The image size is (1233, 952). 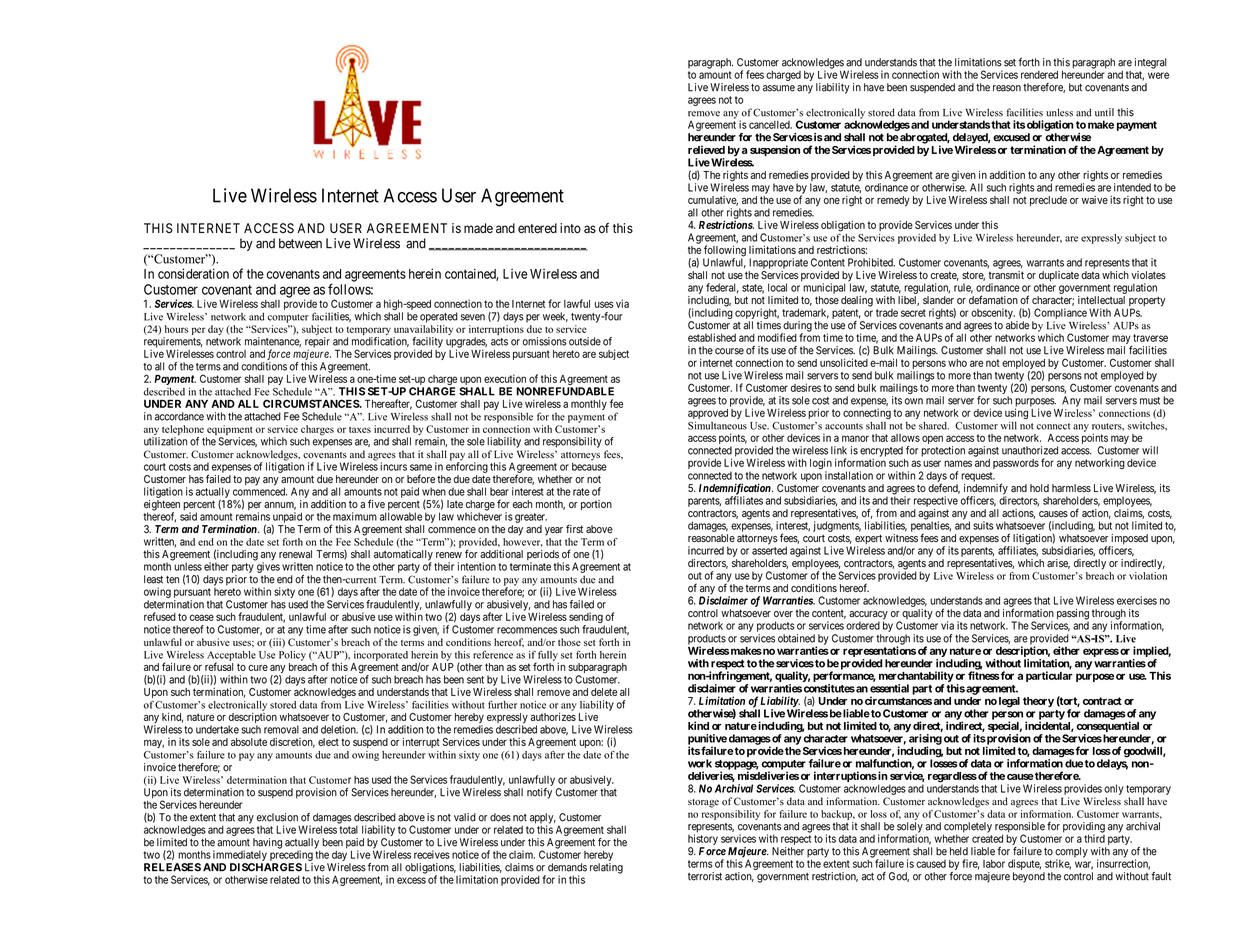 I want to click on relating, so click(x=606, y=868).
